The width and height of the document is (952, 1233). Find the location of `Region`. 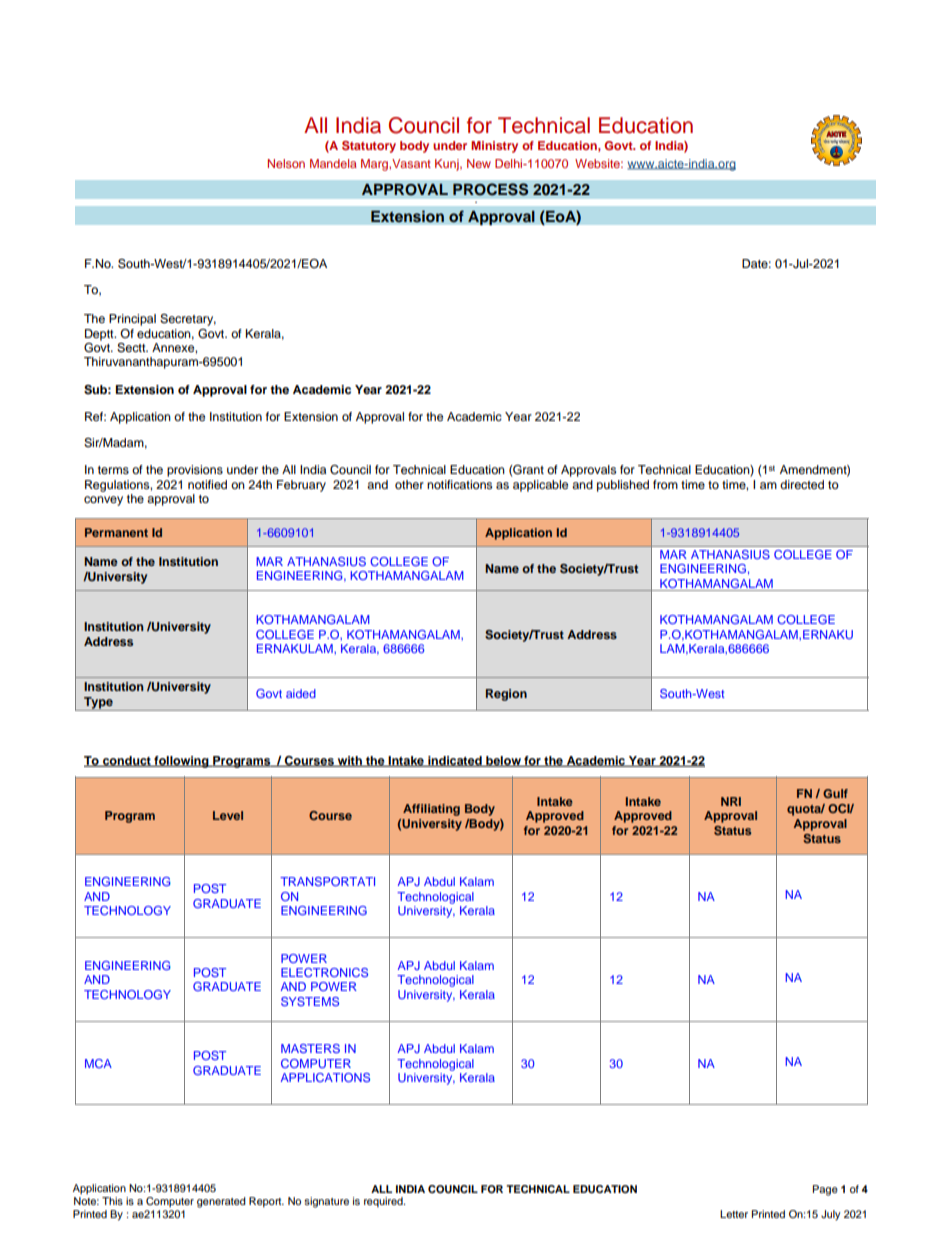

Region is located at coordinates (506, 695).
